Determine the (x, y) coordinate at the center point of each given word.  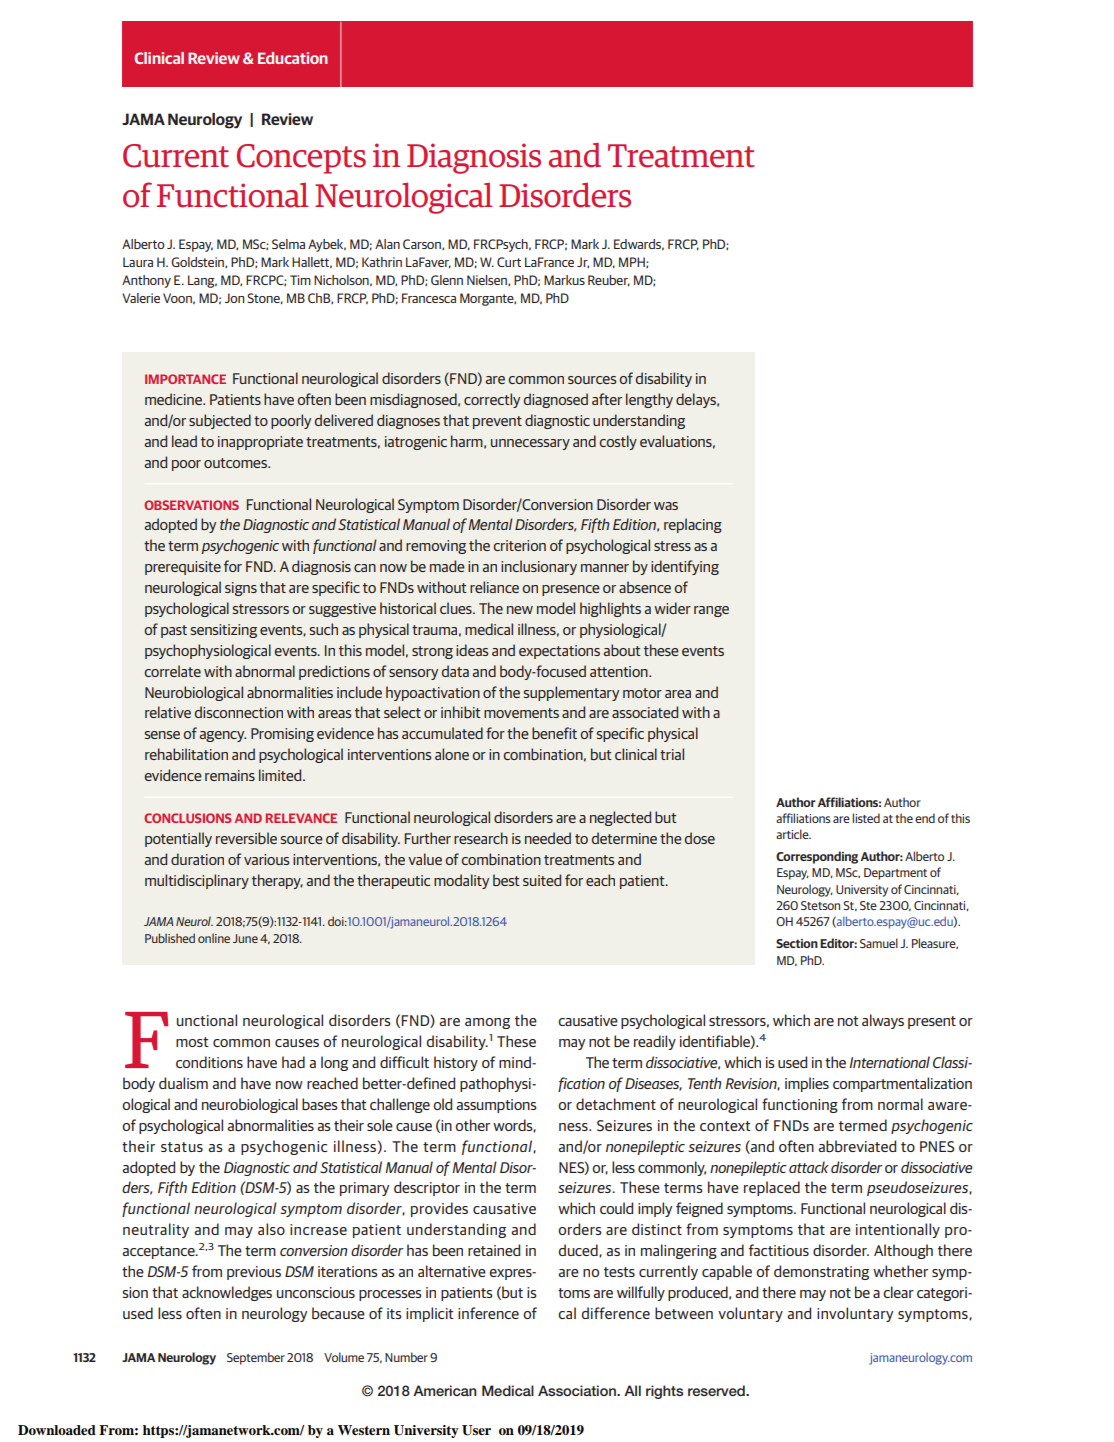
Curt (509, 262)
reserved (717, 1390)
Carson (423, 244)
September (256, 1358)
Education (293, 58)
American (445, 1390)
